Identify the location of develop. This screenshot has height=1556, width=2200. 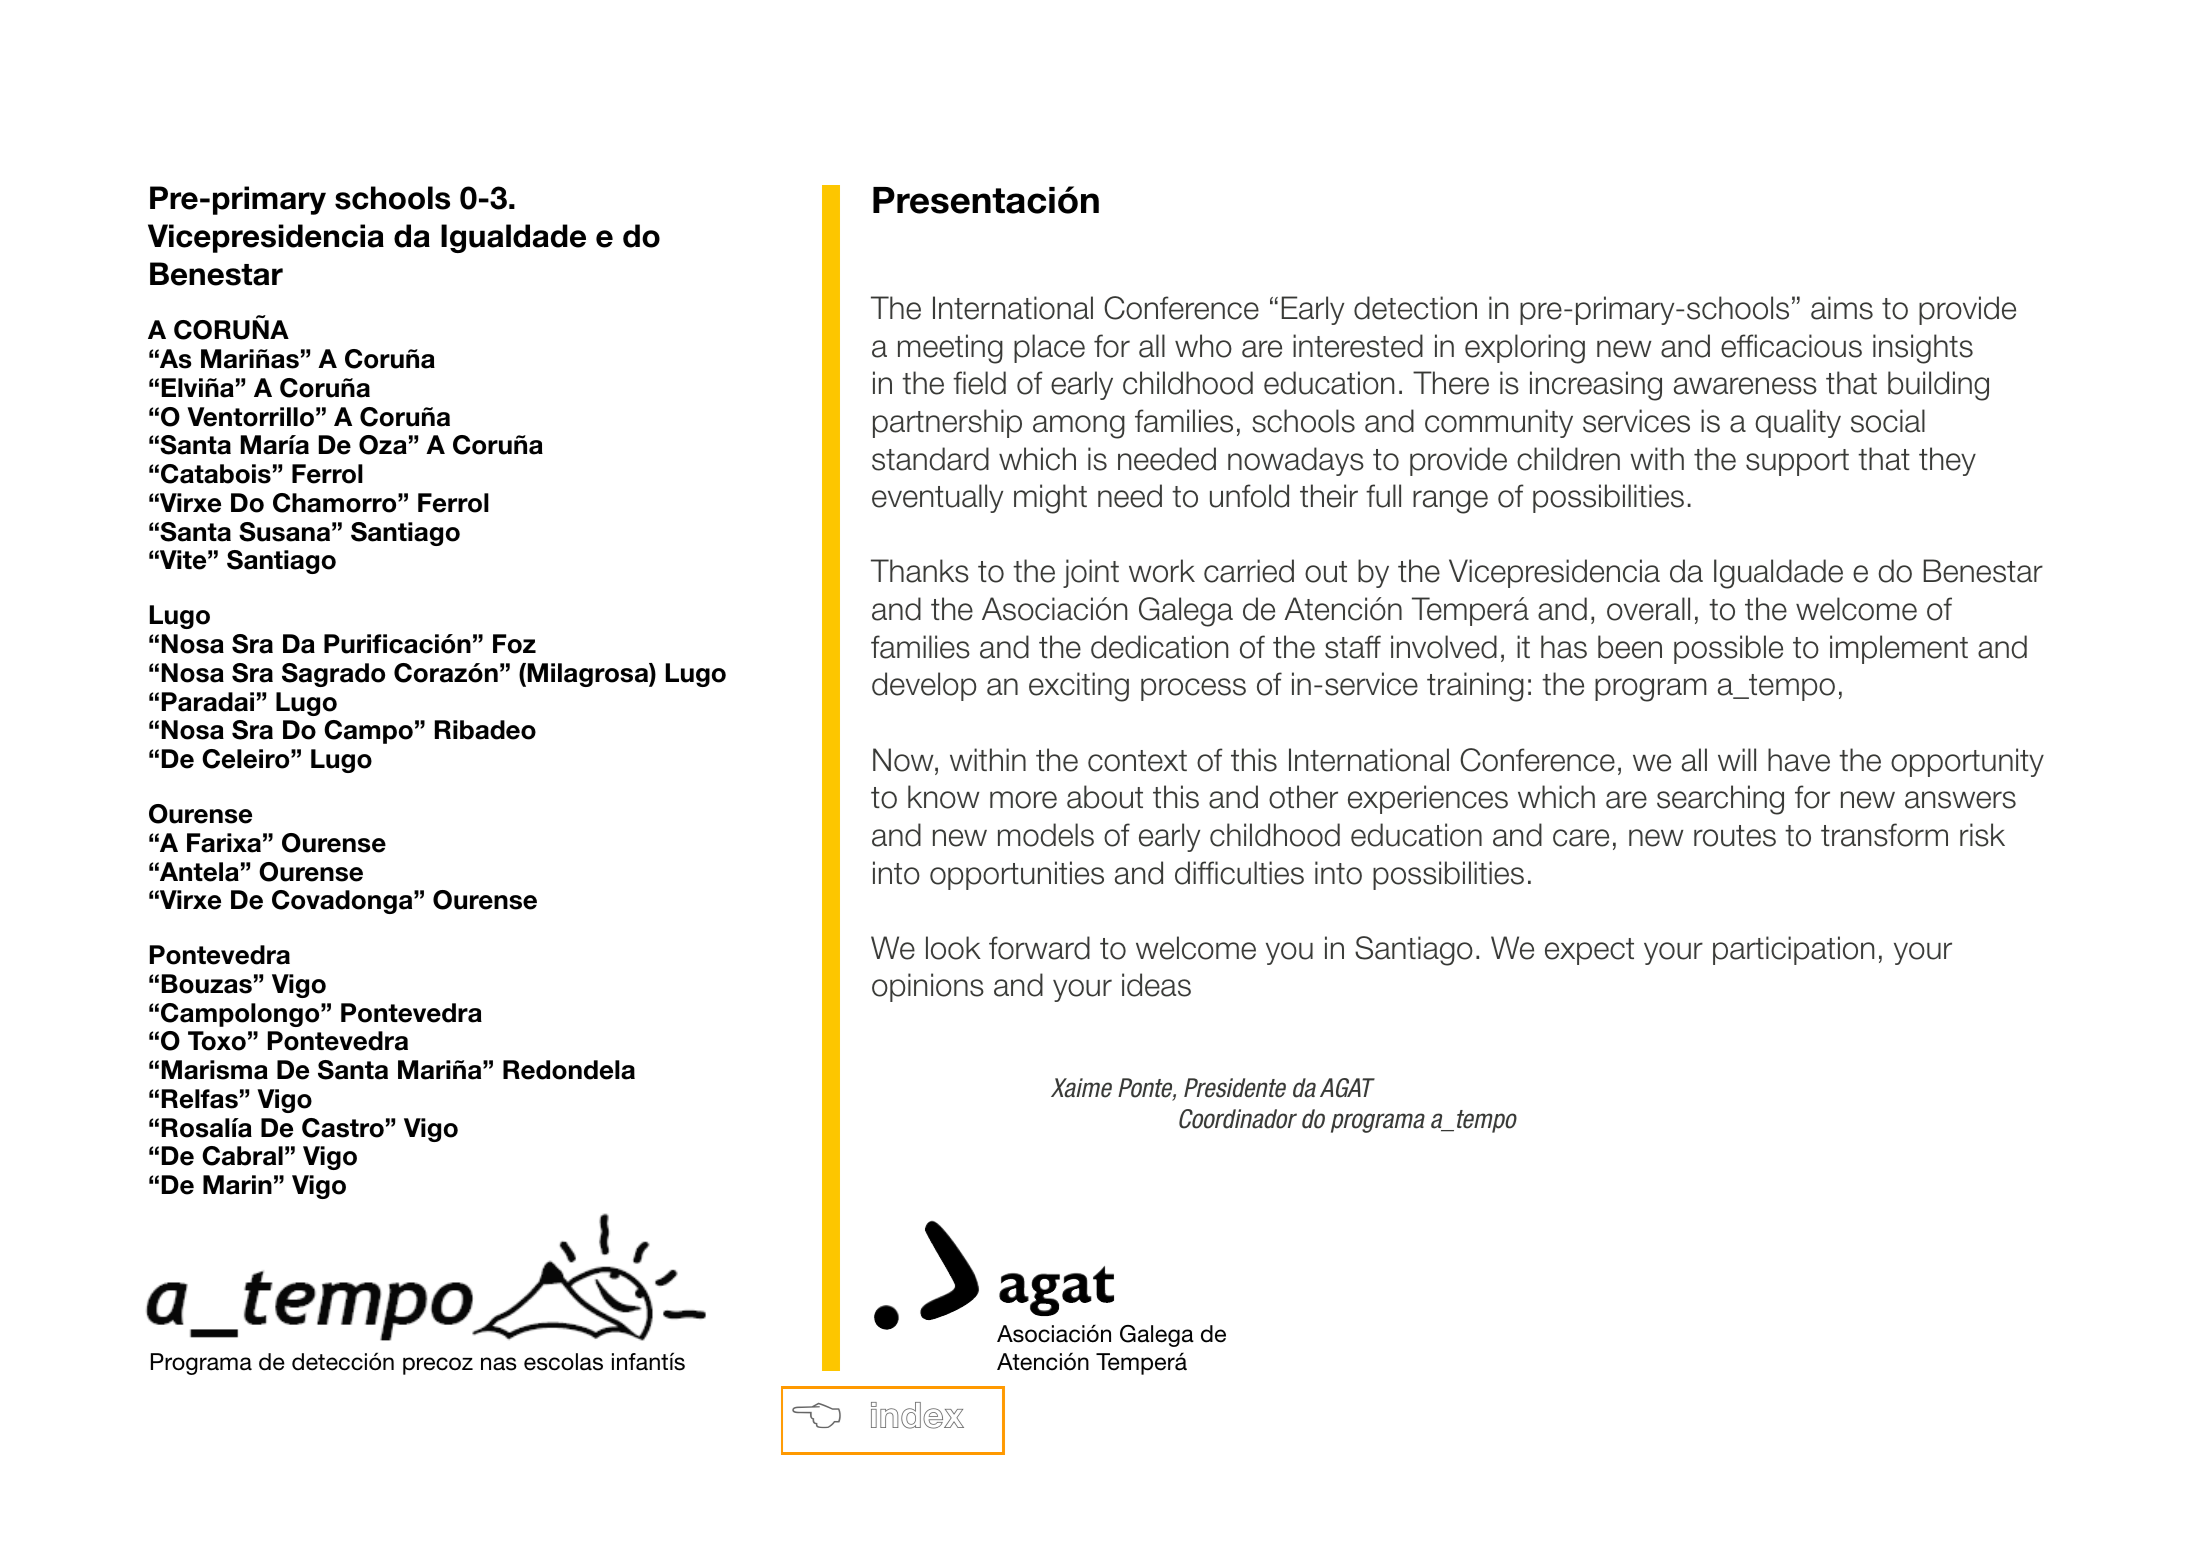
(924, 686).
